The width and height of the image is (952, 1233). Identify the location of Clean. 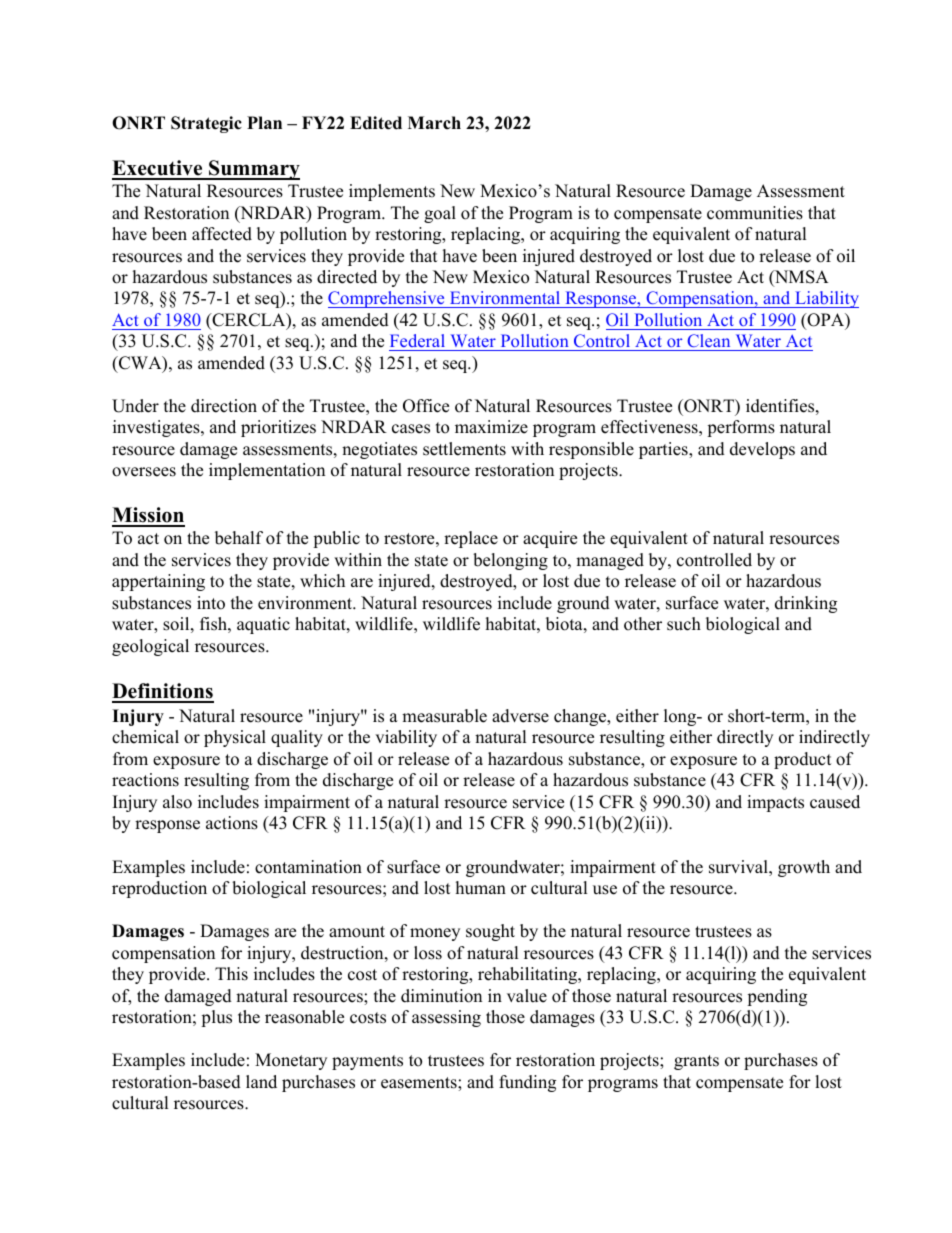
(709, 342).
